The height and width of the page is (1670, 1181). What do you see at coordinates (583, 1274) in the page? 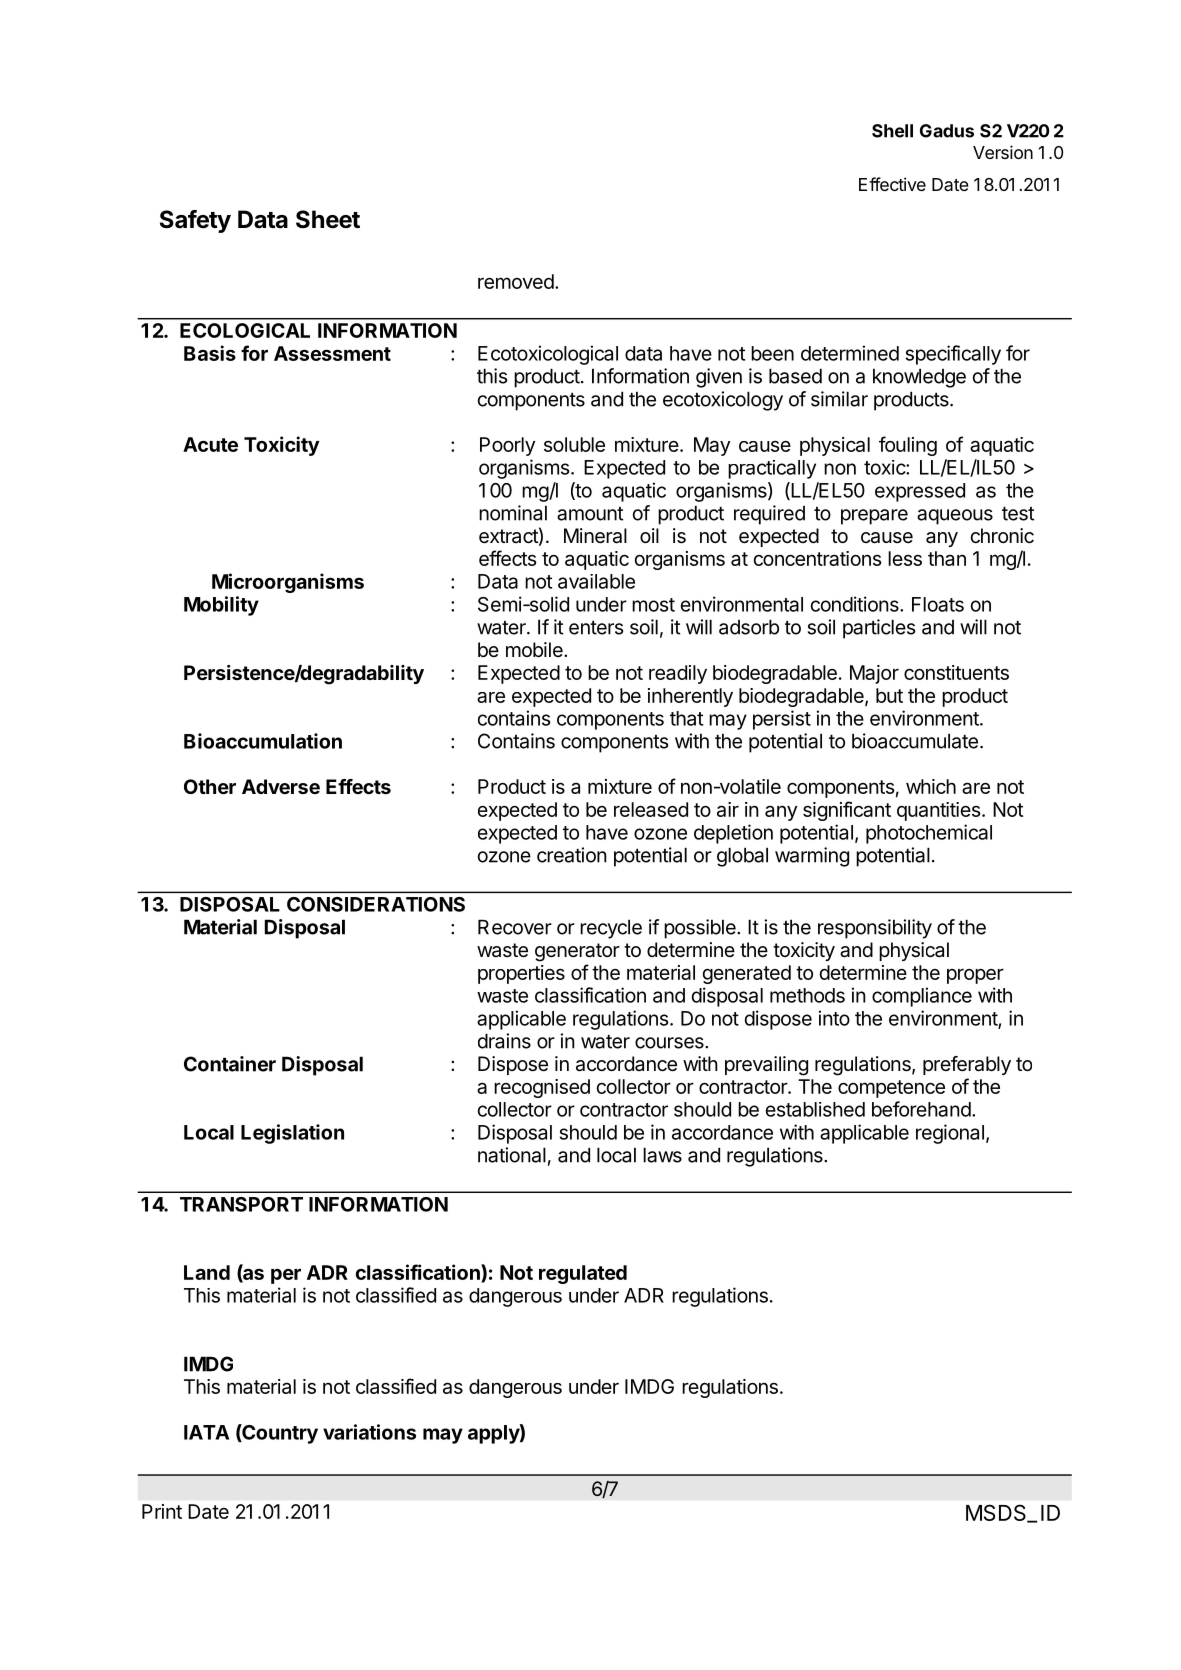
I see `regulated` at bounding box center [583, 1274].
